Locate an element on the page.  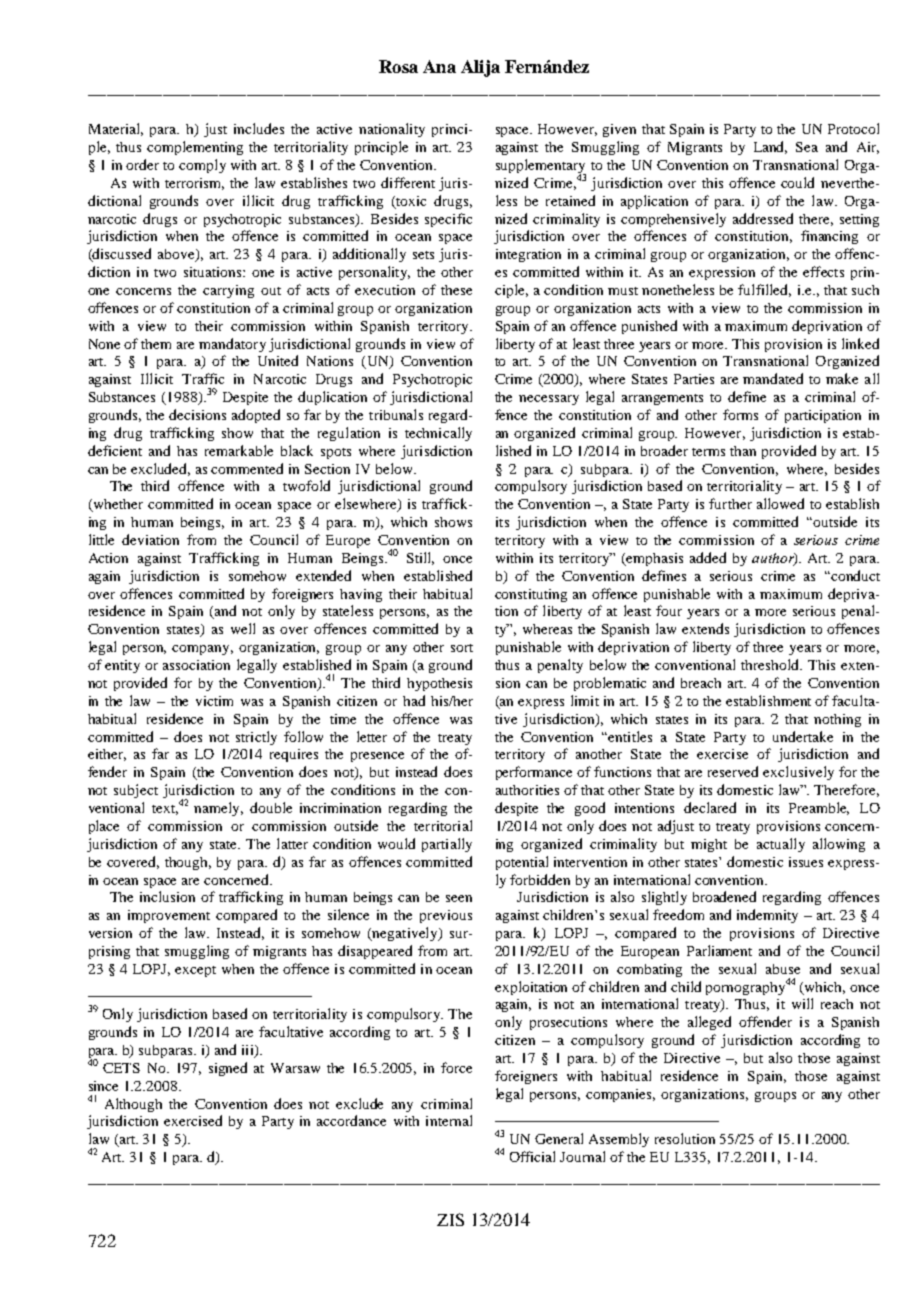
than is located at coordinates (743, 451).
